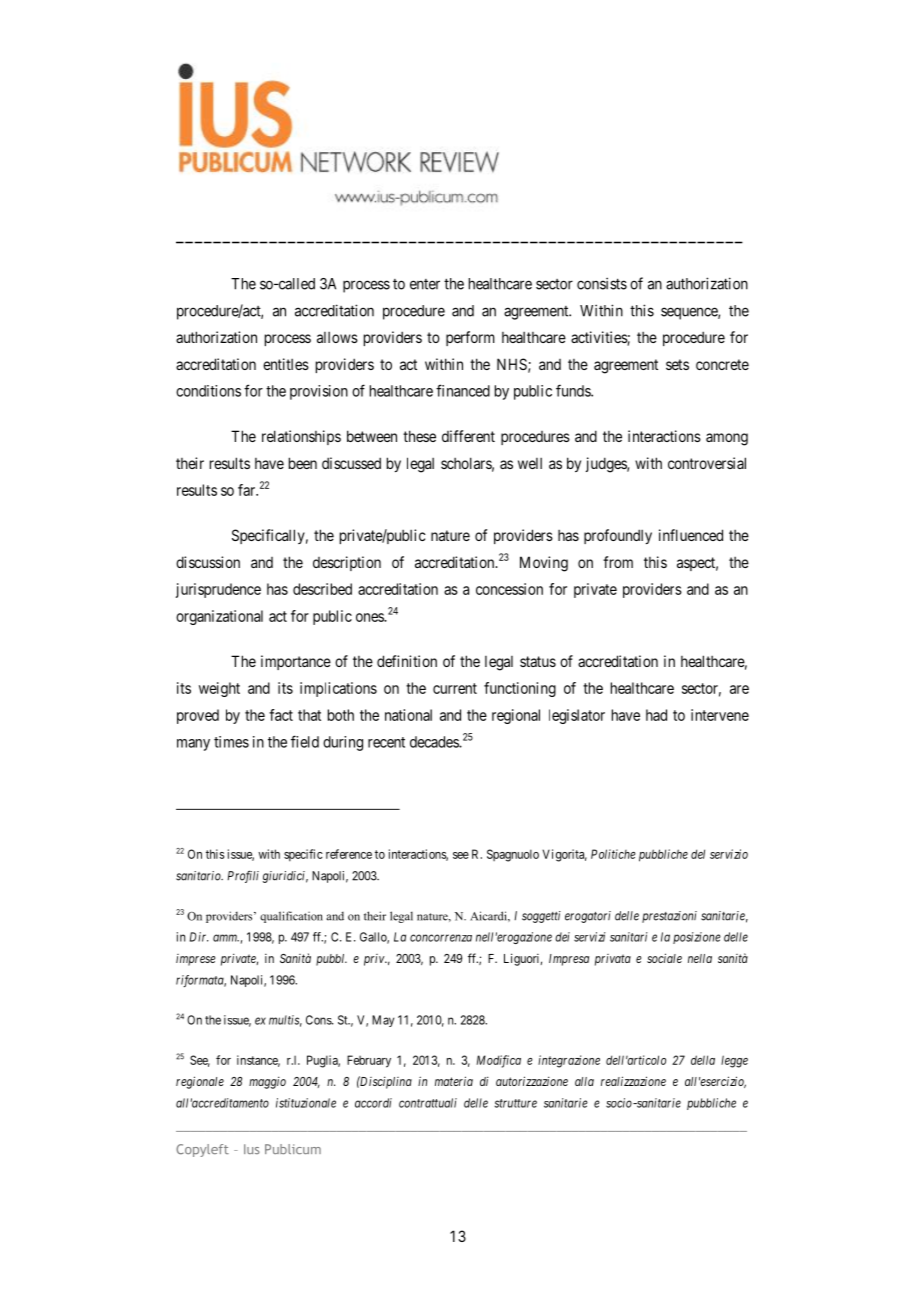 Image resolution: width=924 pixels, height=1308 pixels. What do you see at coordinates (252, 1149) in the document?
I see `Ius` at bounding box center [252, 1149].
